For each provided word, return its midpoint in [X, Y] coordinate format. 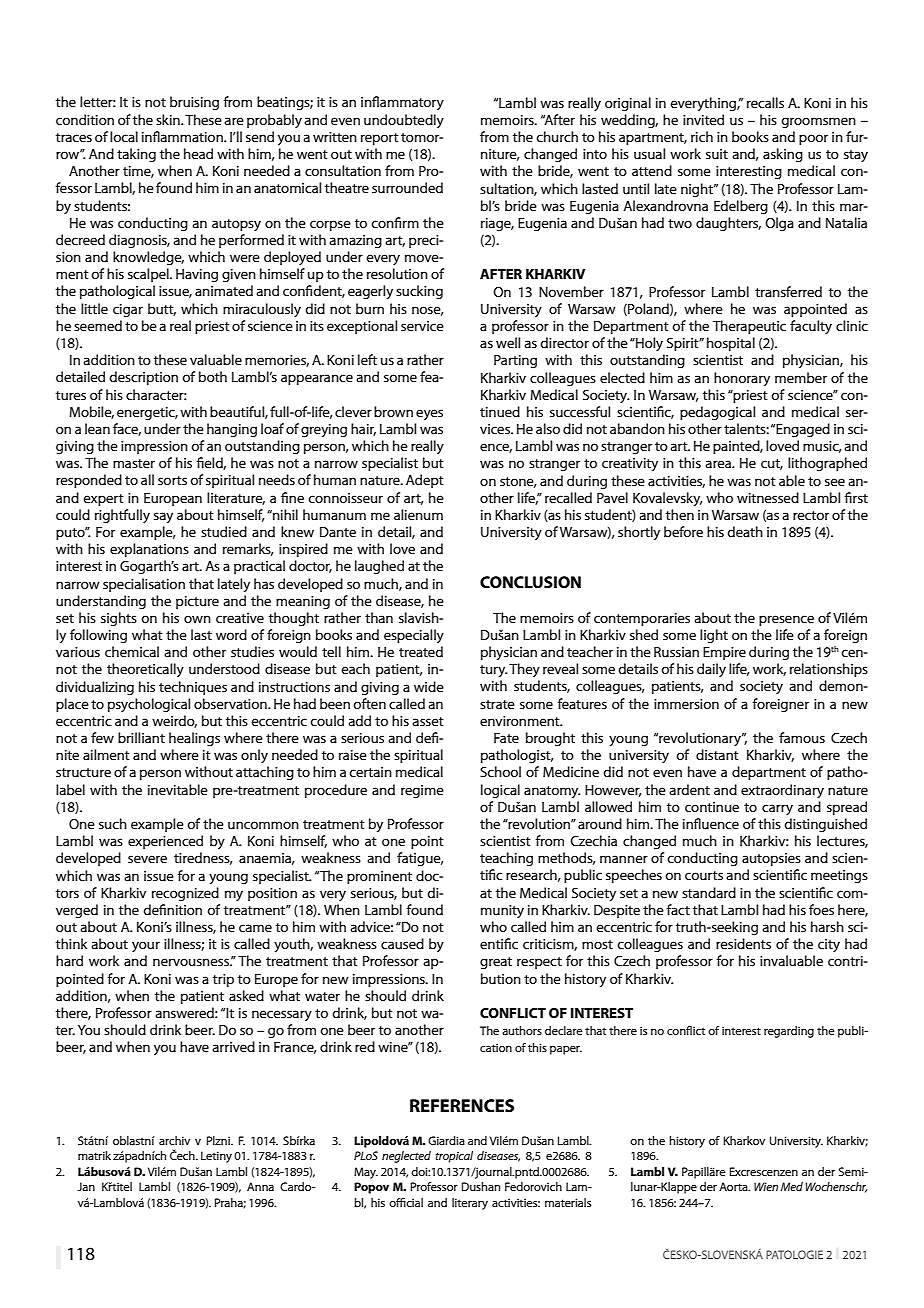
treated [421, 651]
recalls [765, 102]
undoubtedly [404, 121]
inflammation [183, 136]
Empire [724, 653]
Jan [86, 1186]
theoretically [145, 670]
